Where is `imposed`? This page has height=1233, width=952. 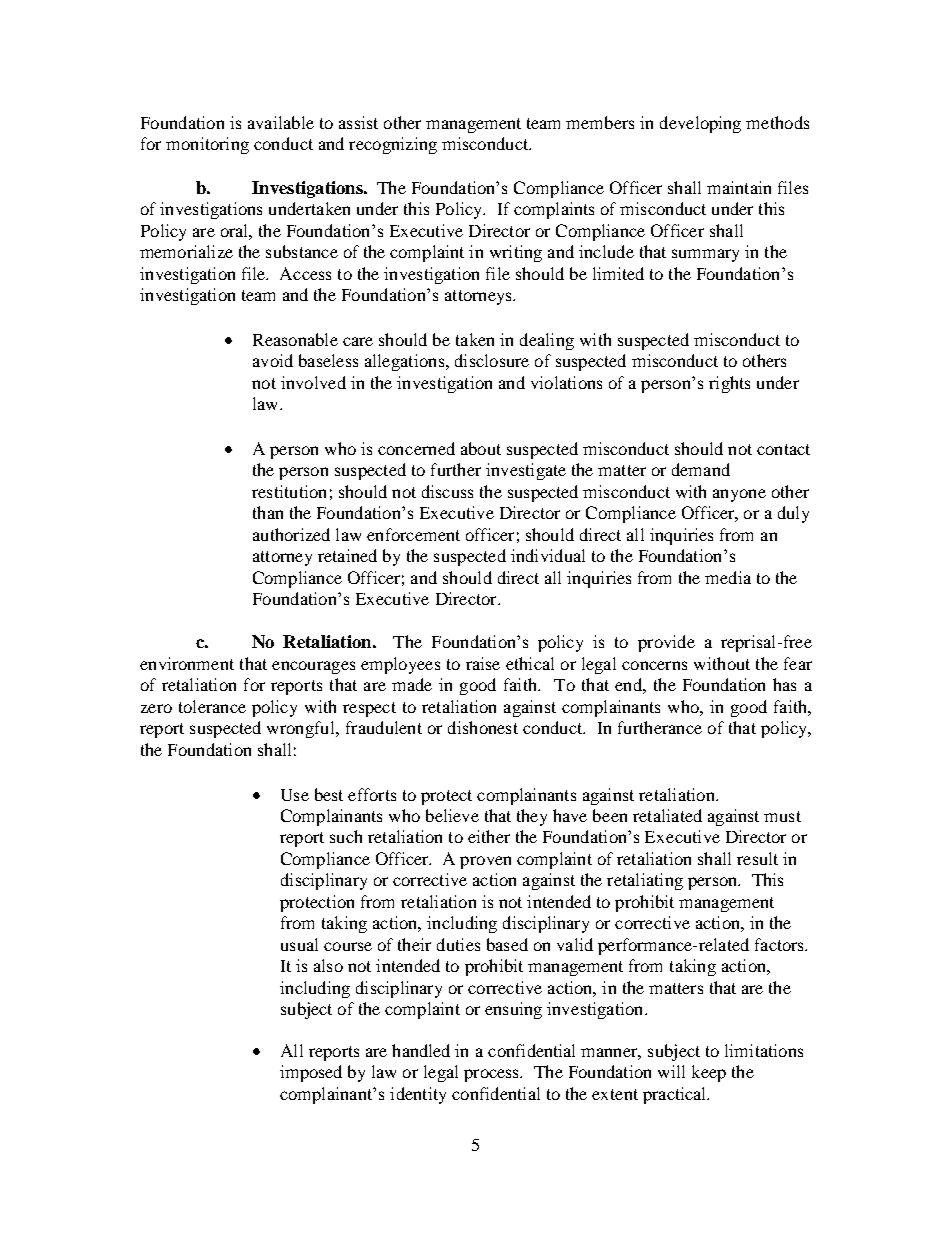
imposed is located at coordinates (311, 1073).
